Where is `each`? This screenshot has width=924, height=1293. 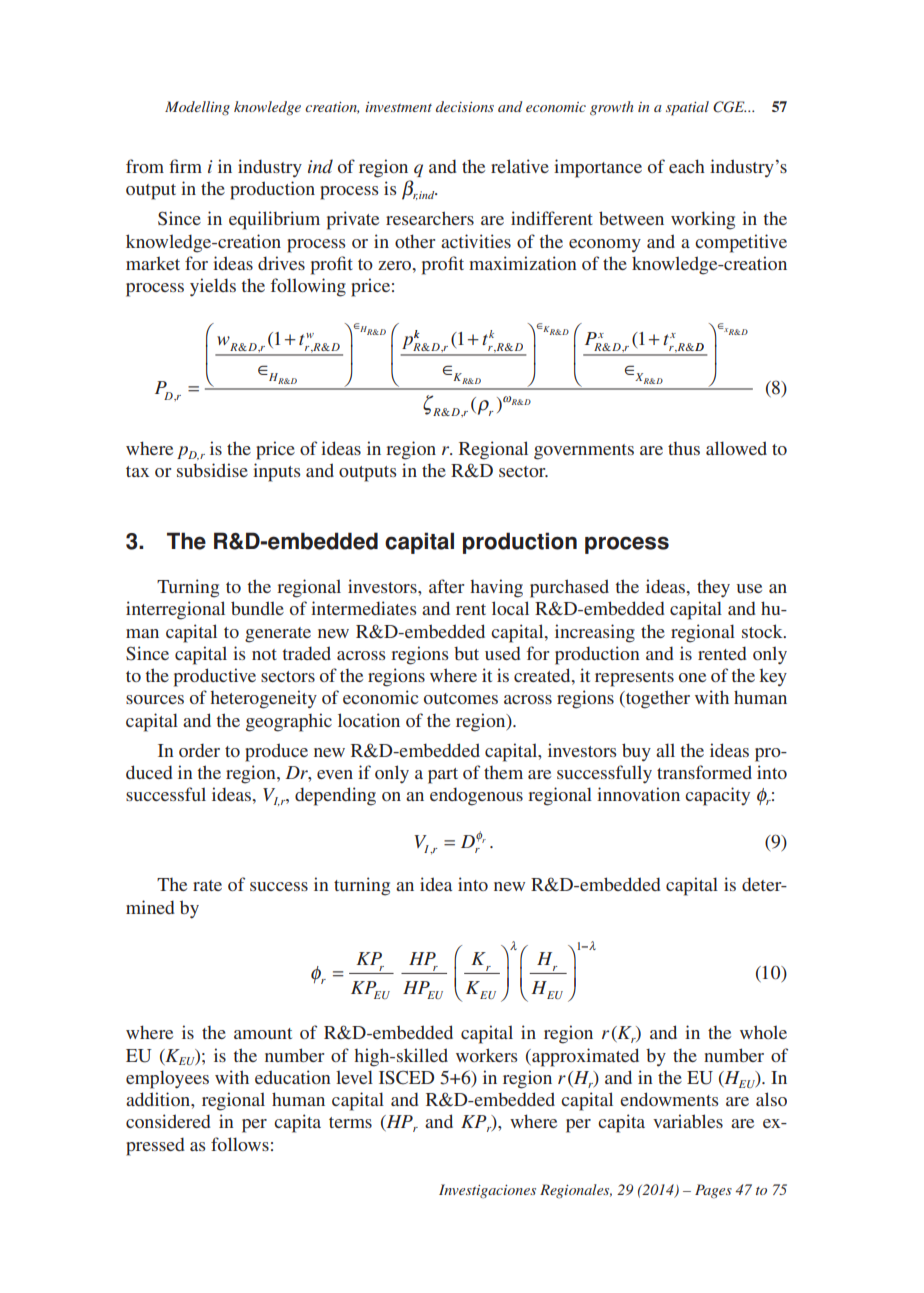 each is located at coordinates (687, 166).
